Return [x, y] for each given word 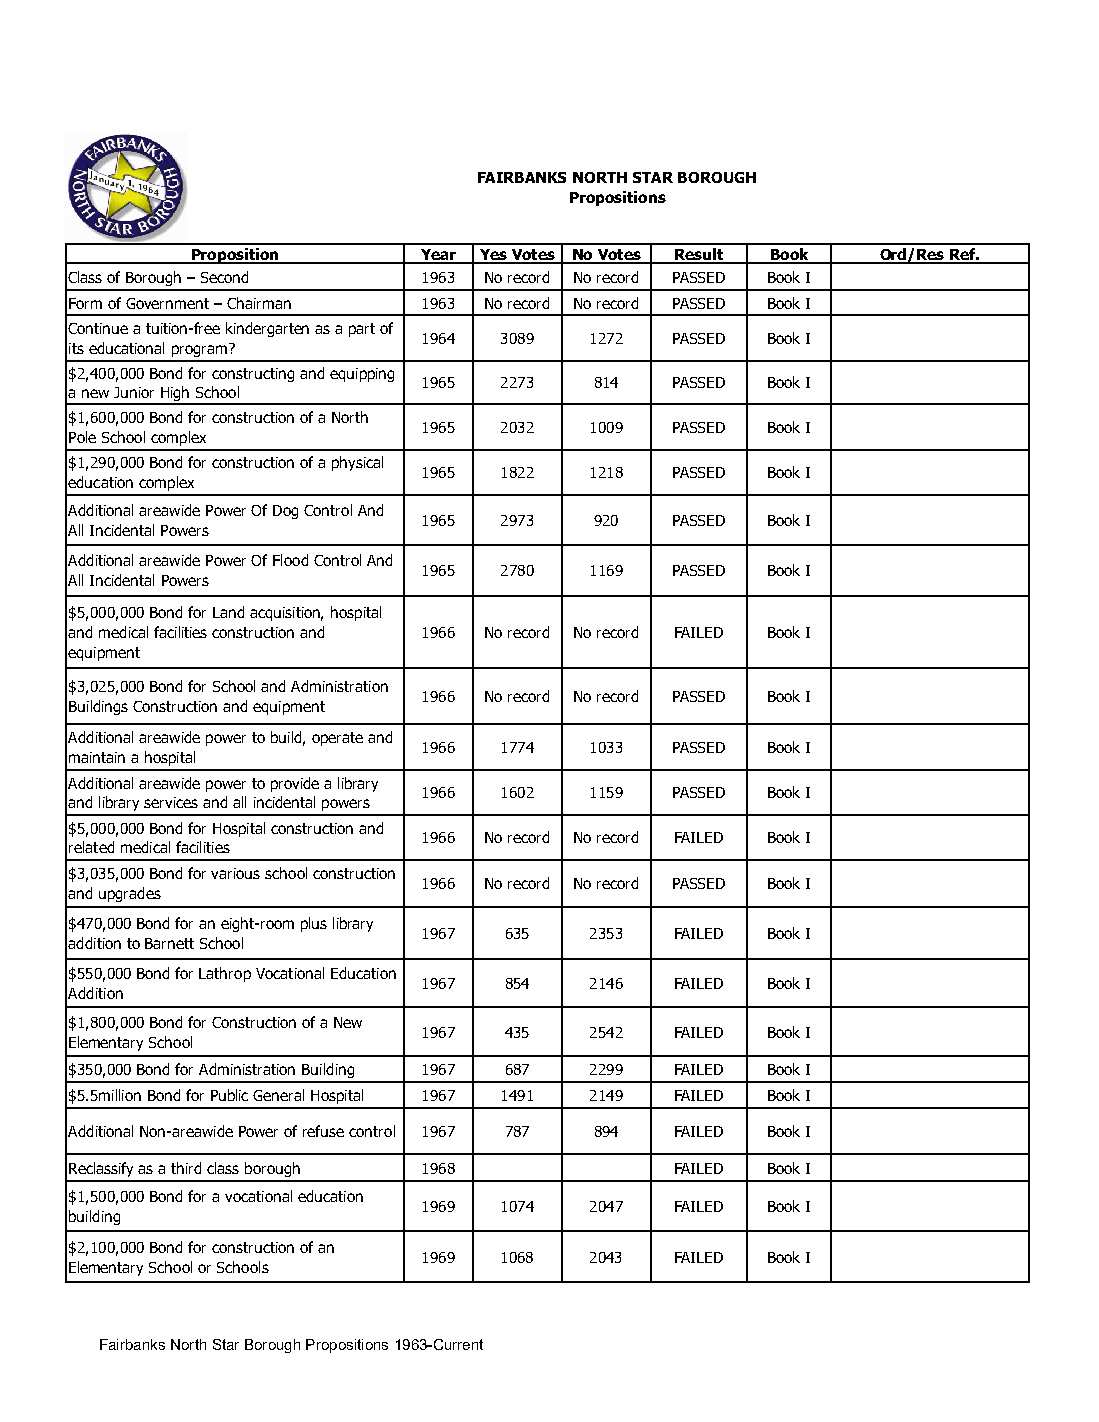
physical [357, 463]
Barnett [169, 943]
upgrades [130, 894]
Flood [290, 560]
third [186, 1168]
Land [228, 612]
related [91, 847]
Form [85, 303]
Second [224, 277]
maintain [97, 757]
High [175, 395]
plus [314, 924]
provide [295, 784]
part [362, 330]
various [235, 873]
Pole [82, 437]
